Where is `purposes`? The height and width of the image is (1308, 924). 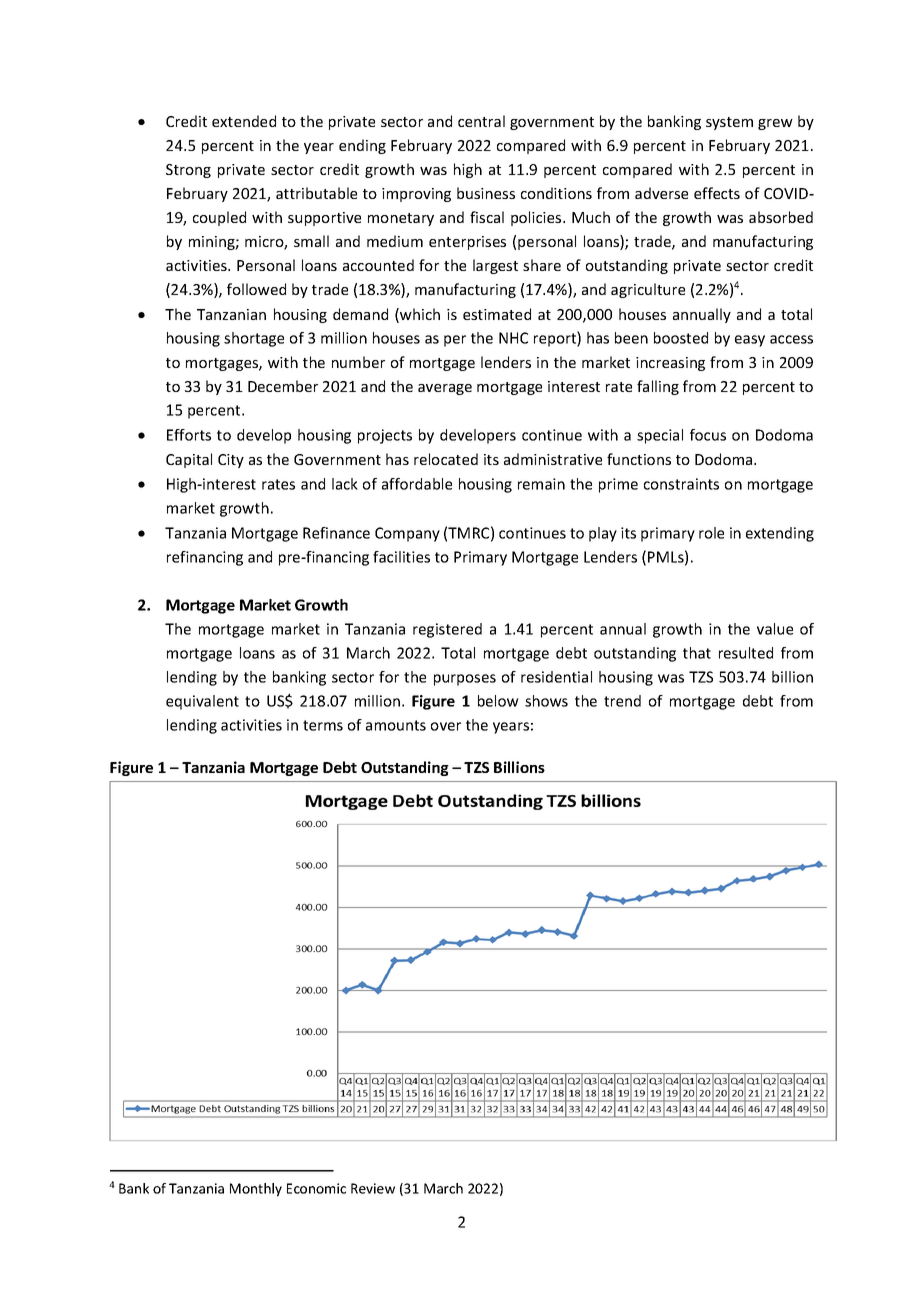
purposes is located at coordinates (465, 680).
